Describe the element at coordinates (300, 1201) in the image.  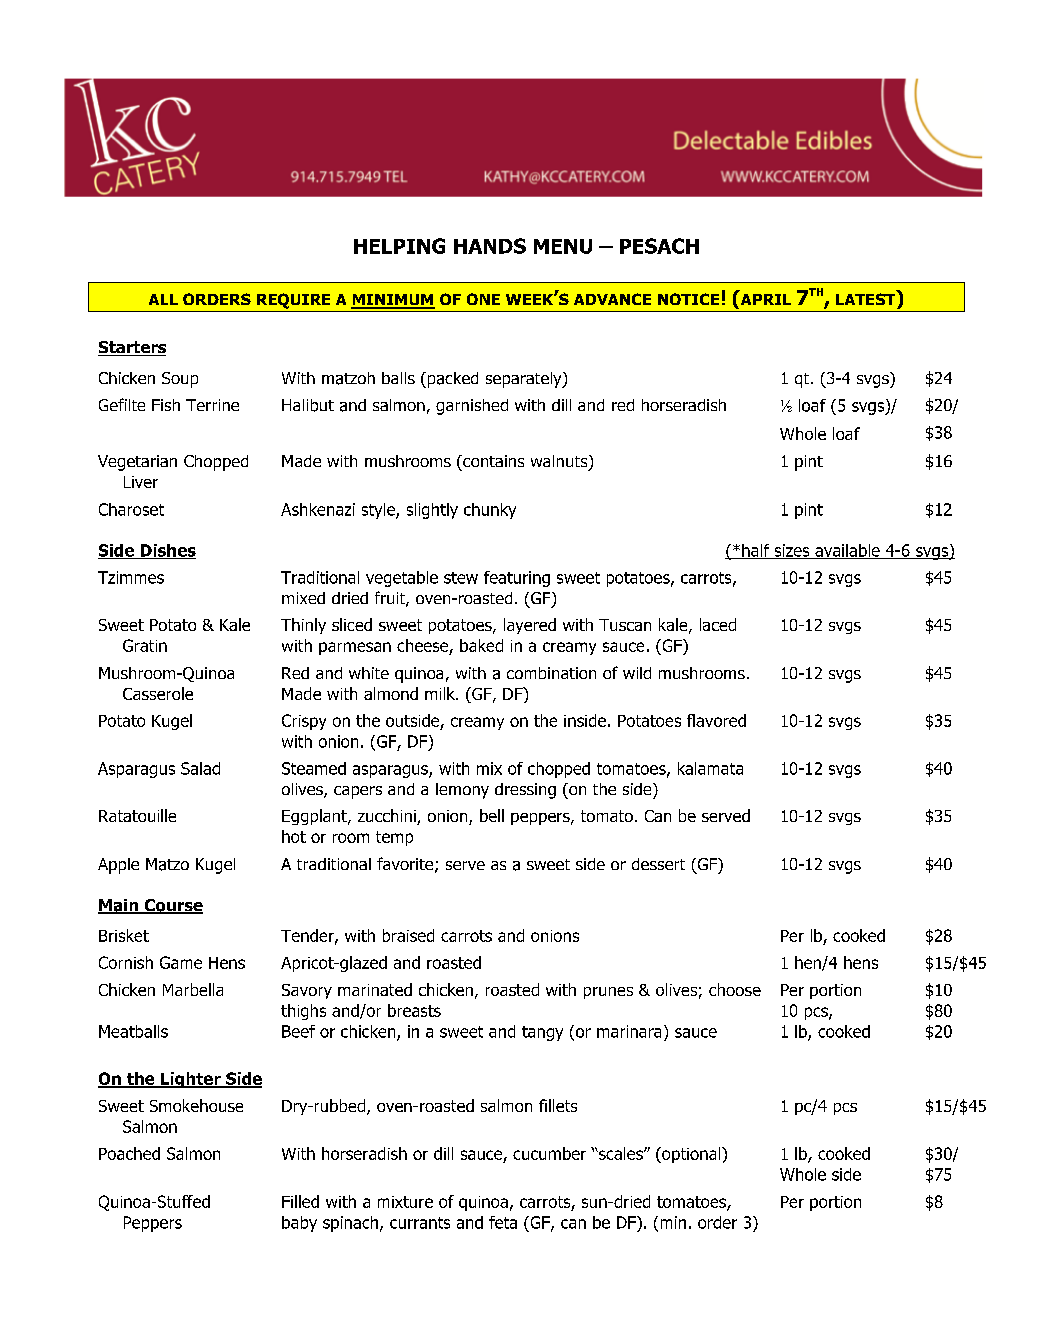
I see `Filled` at that location.
